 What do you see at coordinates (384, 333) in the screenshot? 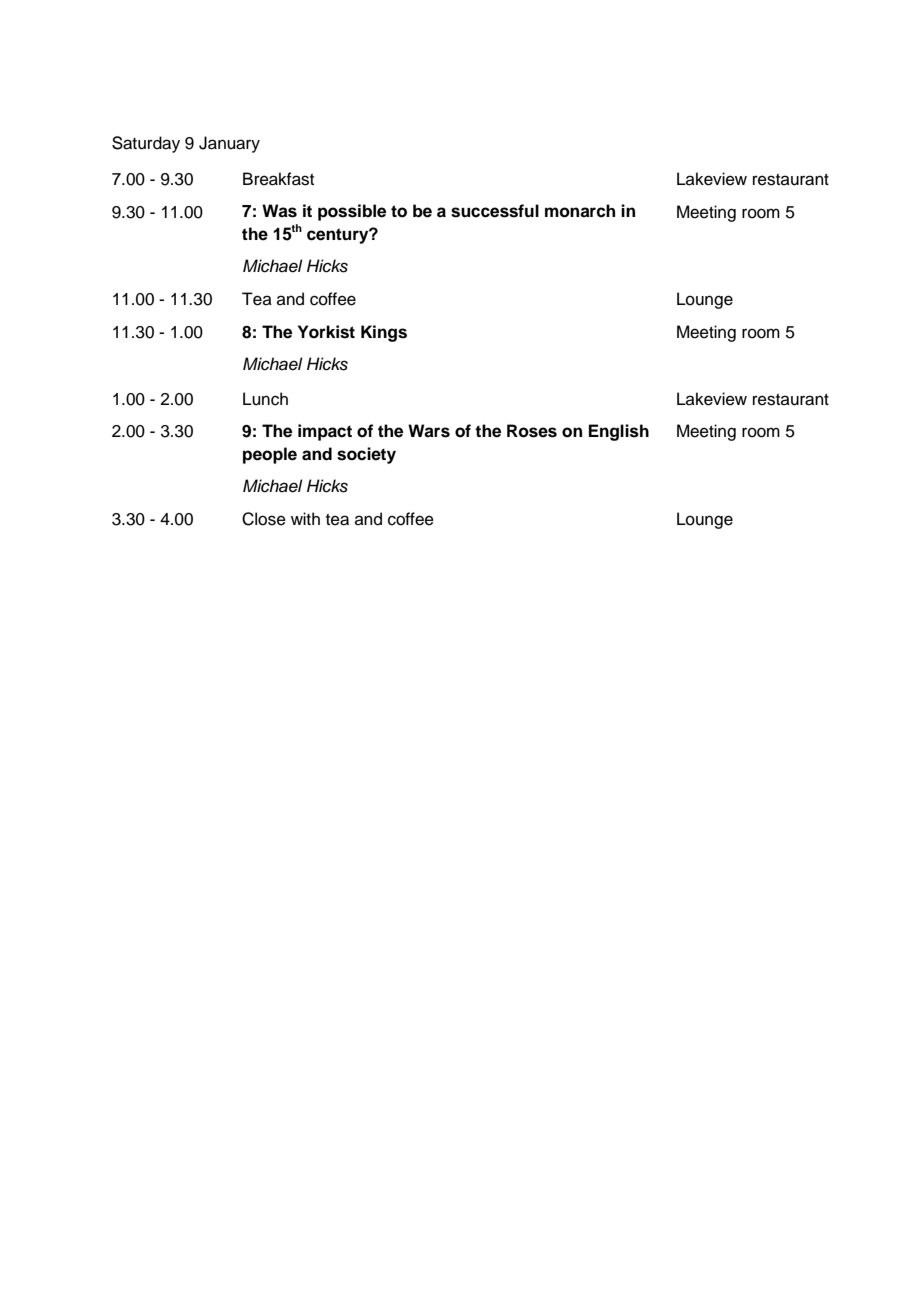
I see `Kings` at bounding box center [384, 333].
